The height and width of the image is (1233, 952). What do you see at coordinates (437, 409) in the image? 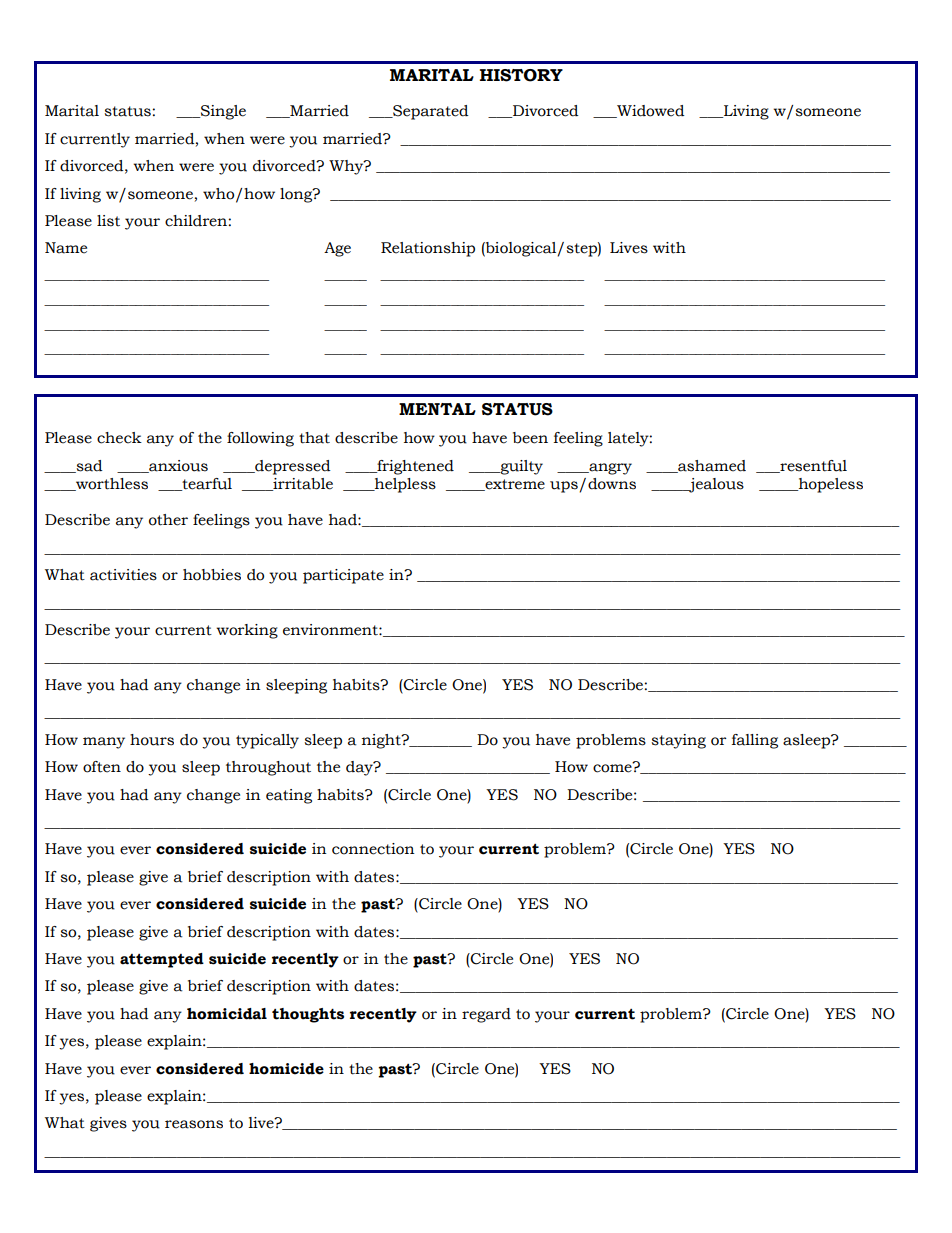
I see `MENTAL` at bounding box center [437, 409].
